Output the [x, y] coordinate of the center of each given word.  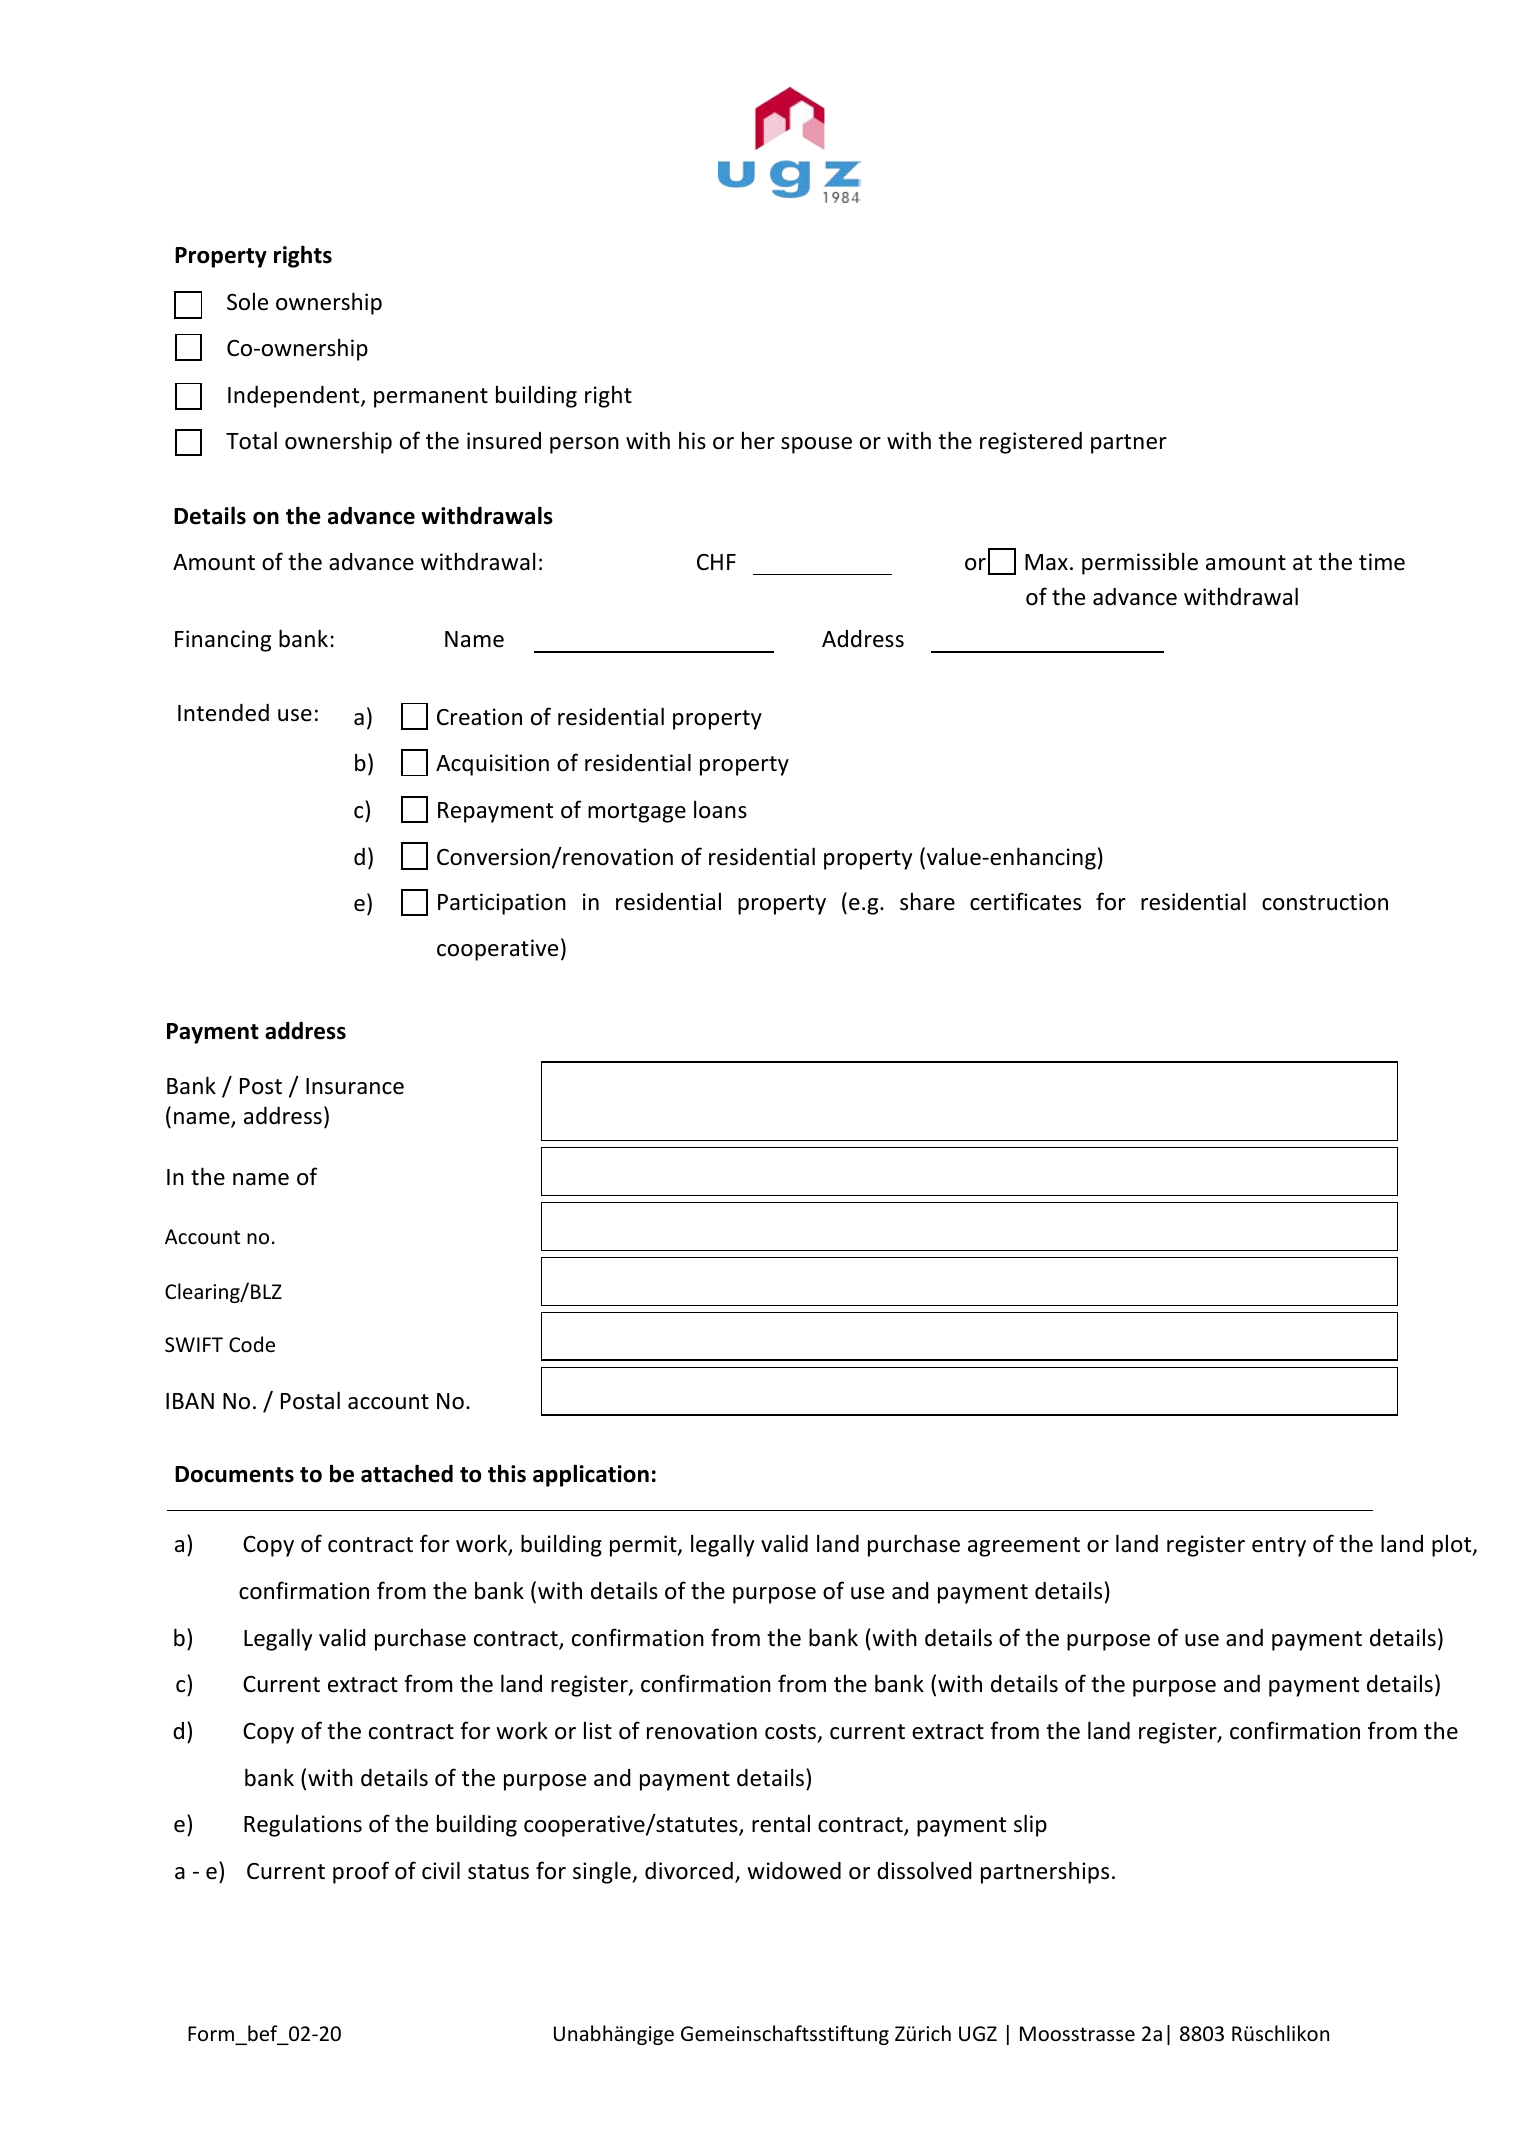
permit [644, 1546]
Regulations [303, 1825]
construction [1325, 902]
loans [720, 809]
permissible [1140, 563]
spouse [816, 445]
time [1382, 562]
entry [1279, 1547]
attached [407, 1473]
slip [1030, 1825]
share [927, 901]
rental [781, 1823]
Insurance [355, 1086]
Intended [223, 713]
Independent [295, 397]
